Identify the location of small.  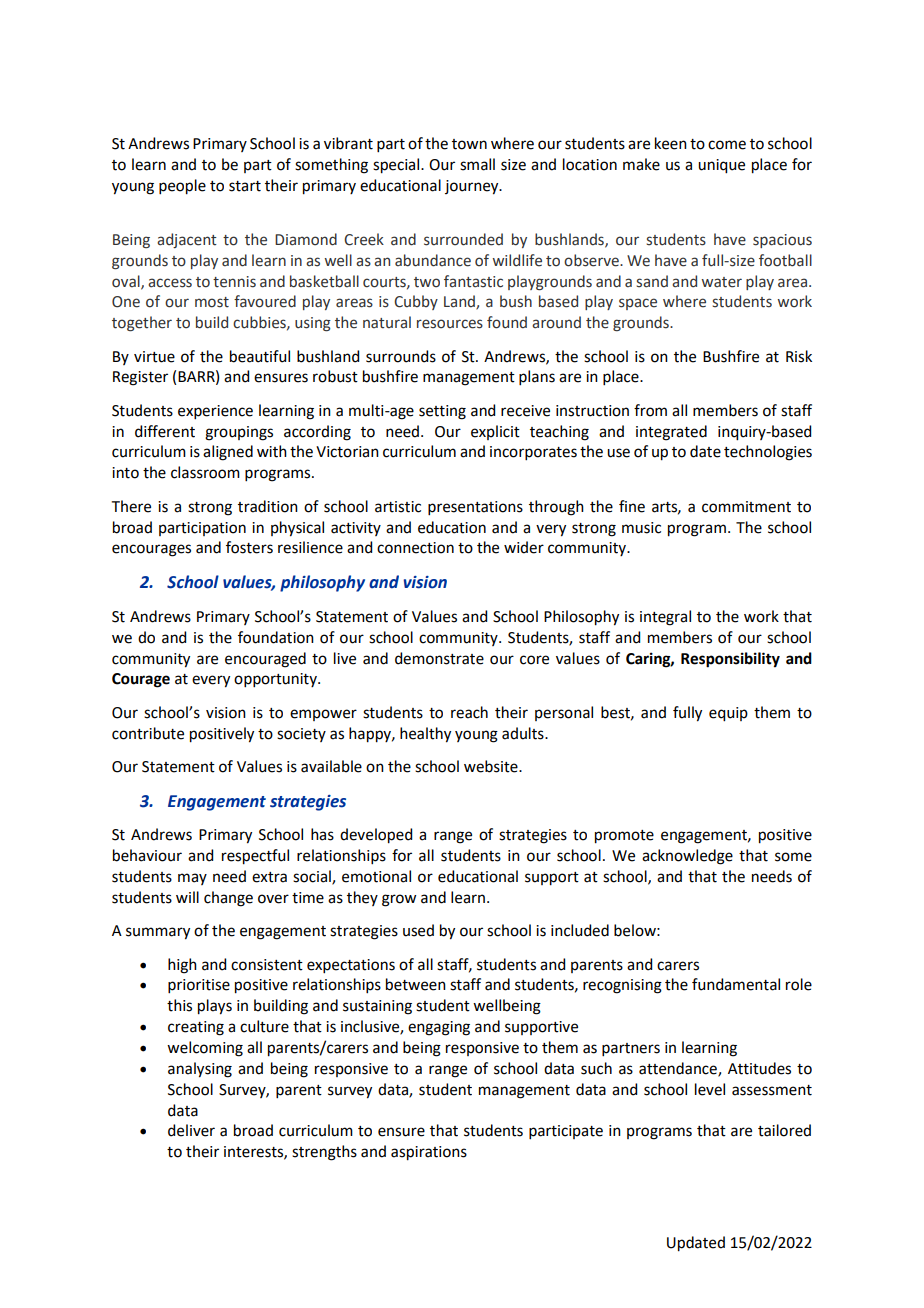
(477, 164).
